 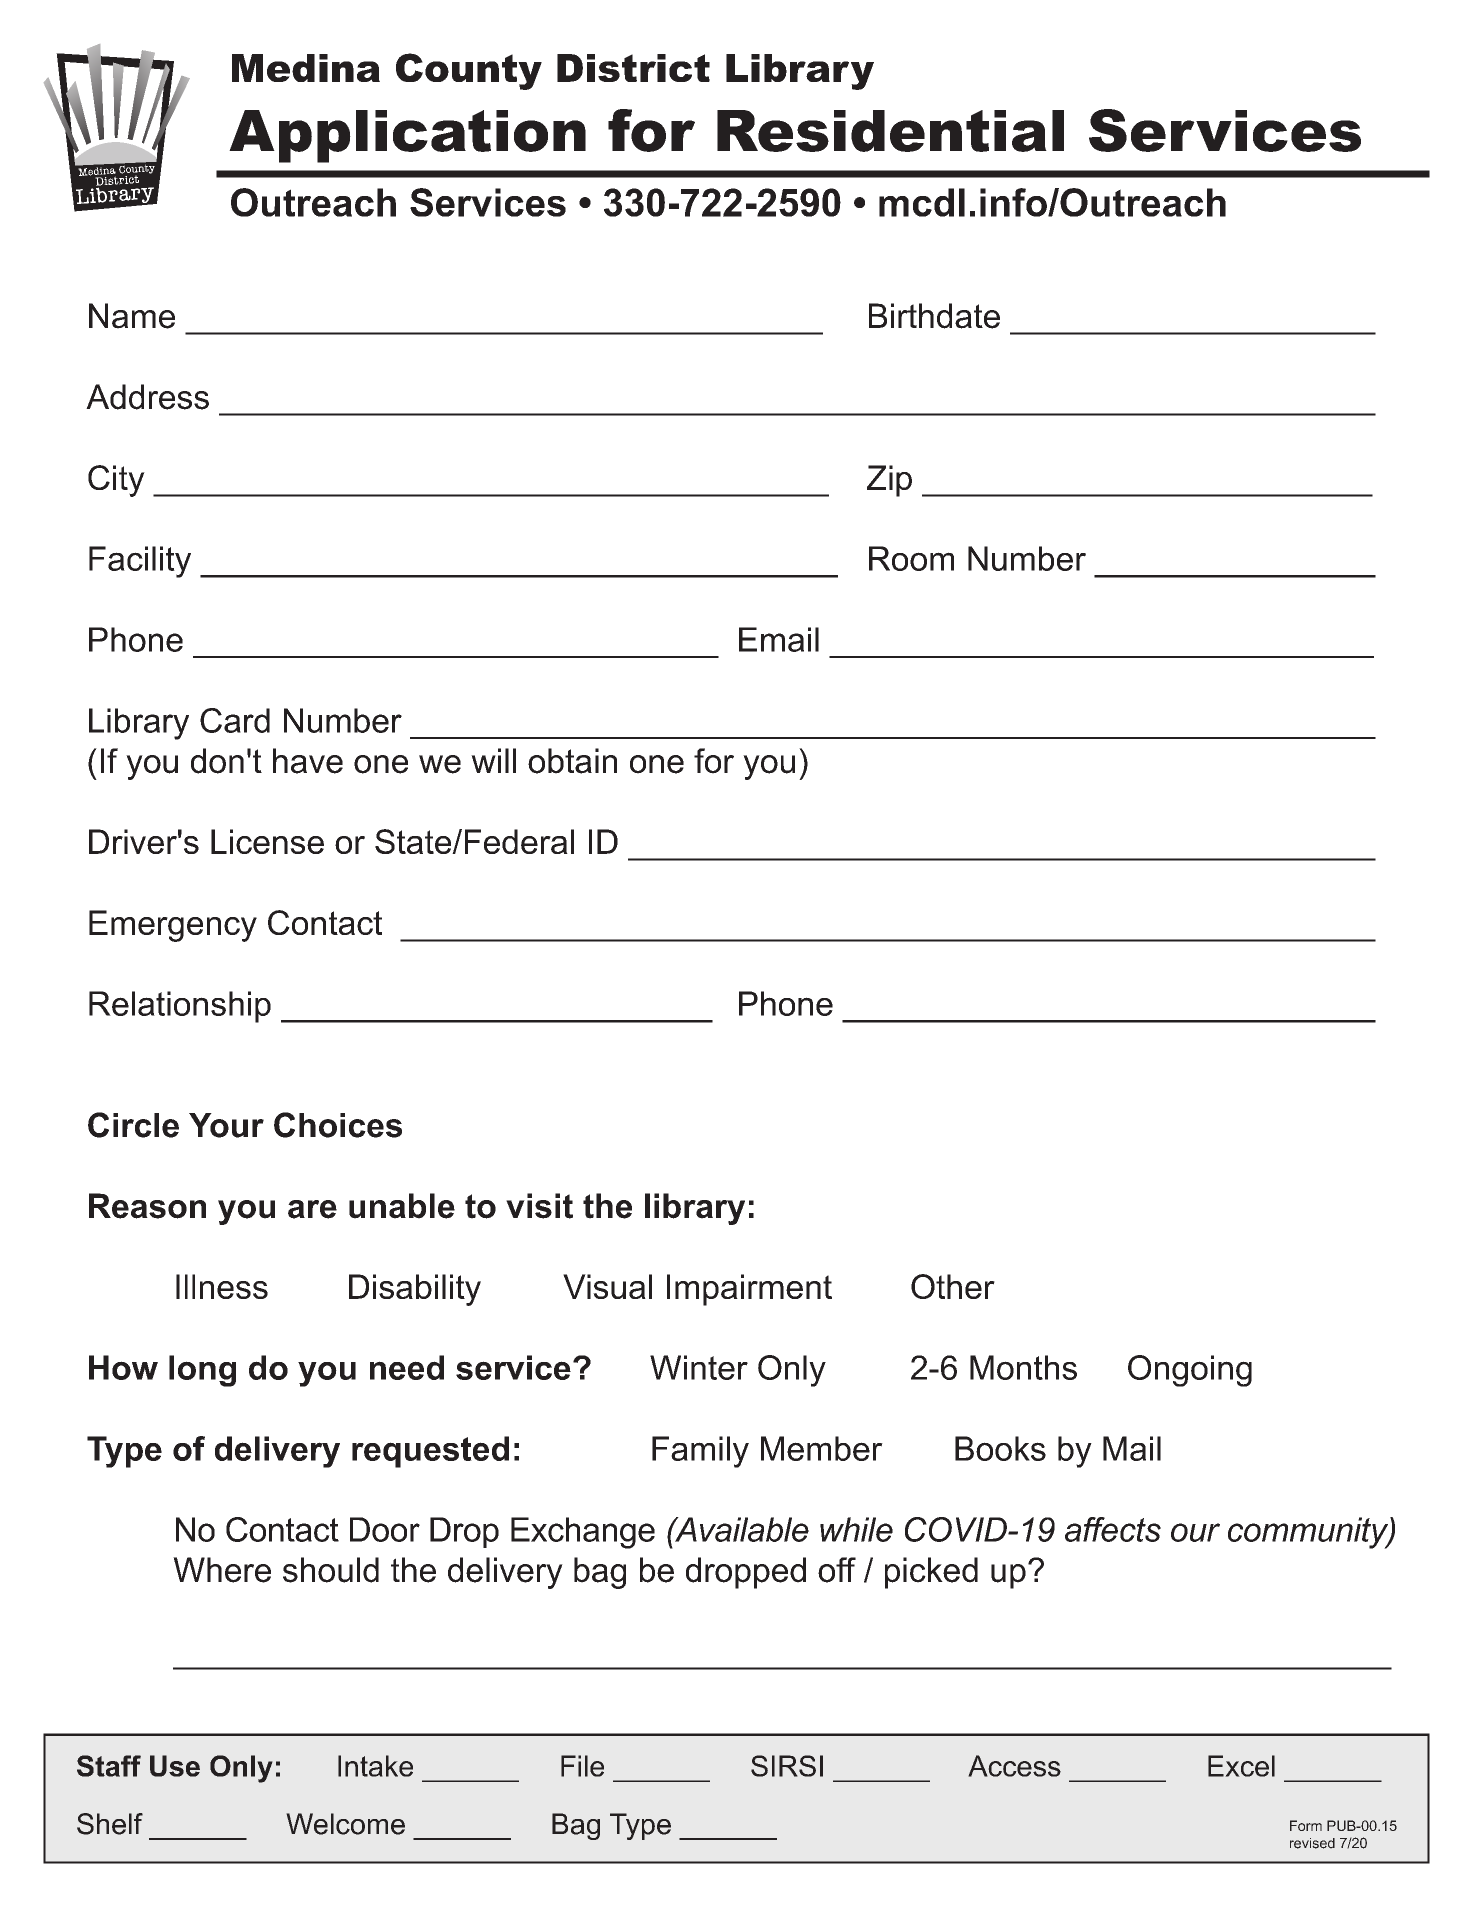 I want to click on obtain, so click(x=572, y=761).
